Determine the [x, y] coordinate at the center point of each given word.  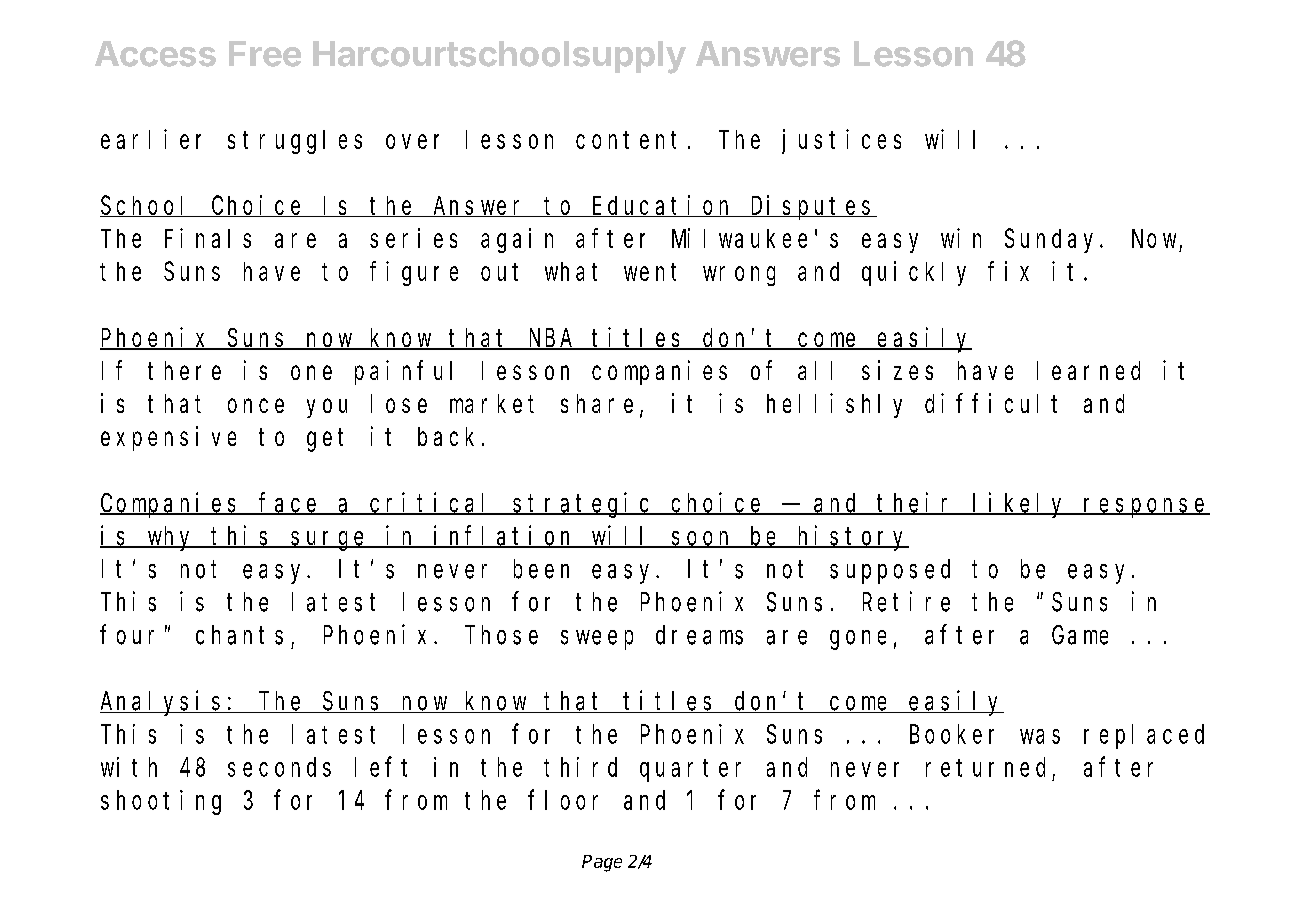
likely [1020, 505]
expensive [168, 438]
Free [265, 54]
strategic [584, 505]
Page [602, 863]
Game [1080, 635]
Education [663, 206]
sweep [597, 640]
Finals [208, 238]
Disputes [812, 207]
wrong [739, 276]
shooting [161, 802]
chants [239, 635]
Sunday [1053, 241]
